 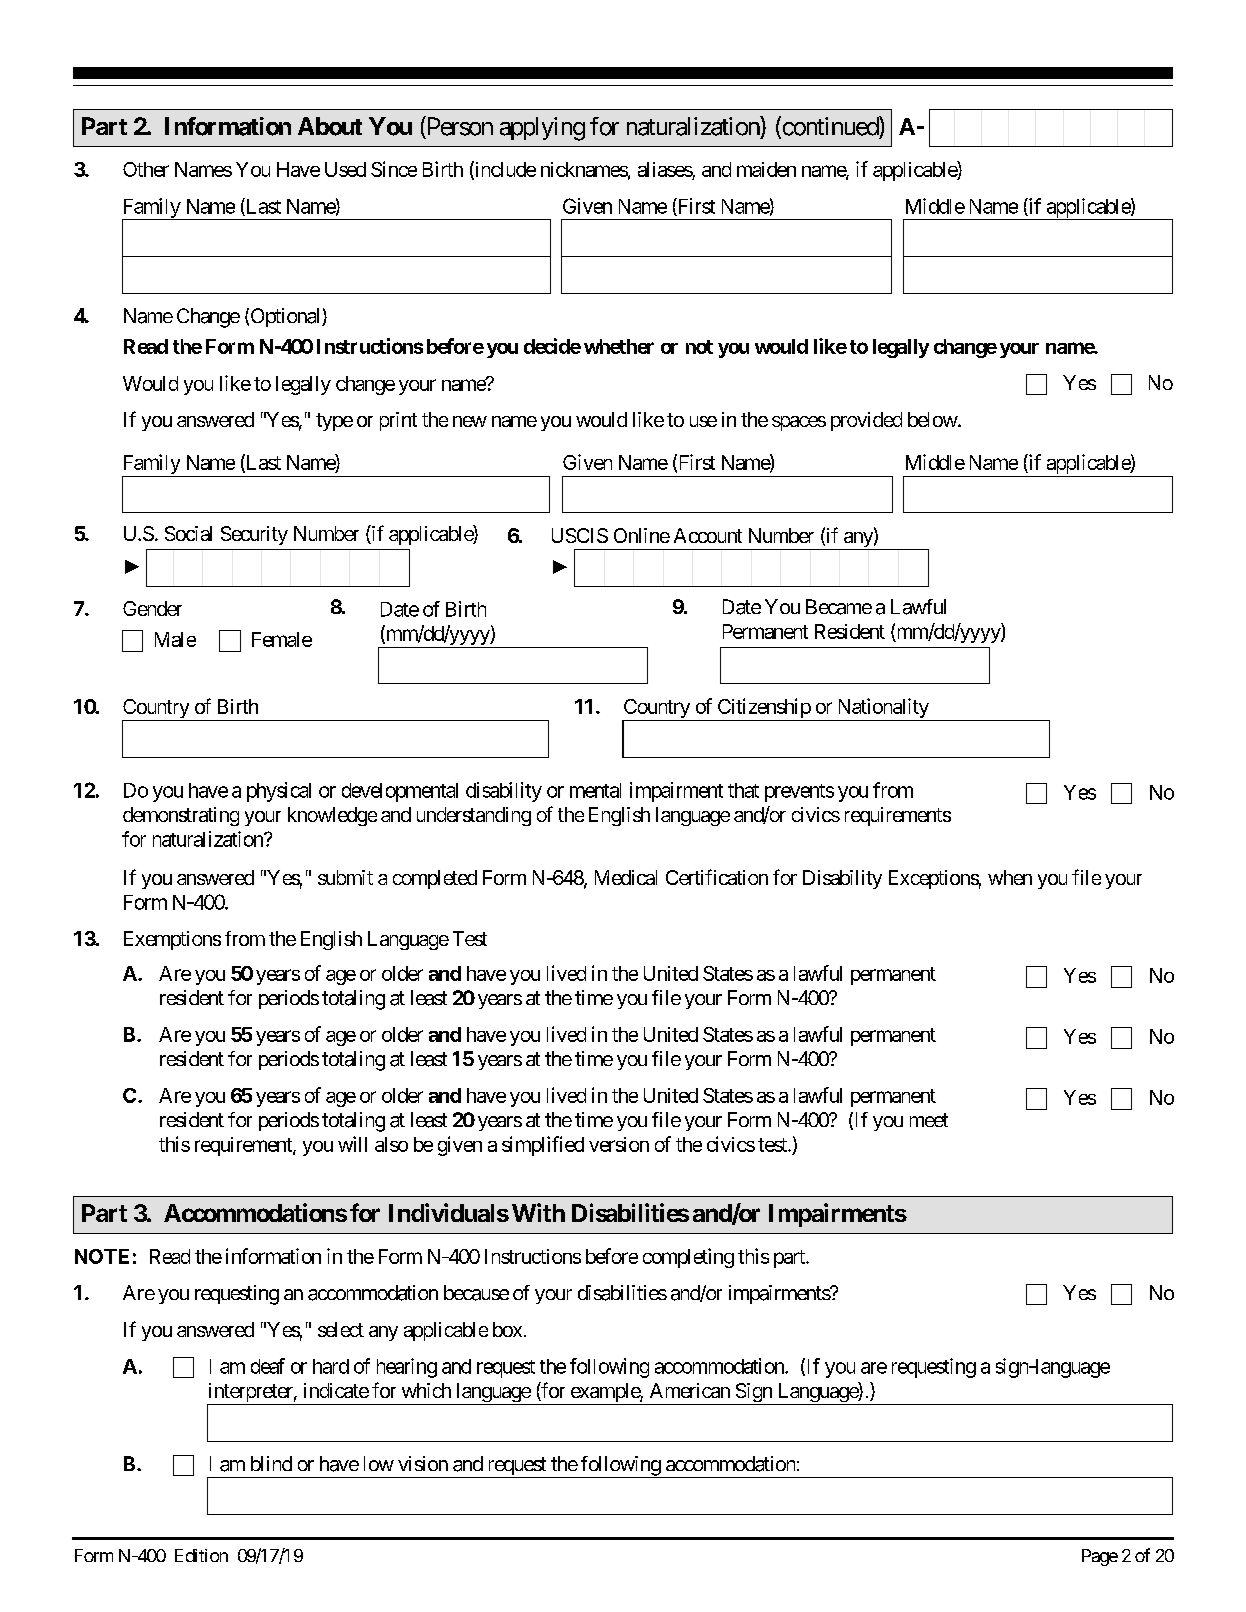 I want to click on version, so click(x=619, y=1144).
